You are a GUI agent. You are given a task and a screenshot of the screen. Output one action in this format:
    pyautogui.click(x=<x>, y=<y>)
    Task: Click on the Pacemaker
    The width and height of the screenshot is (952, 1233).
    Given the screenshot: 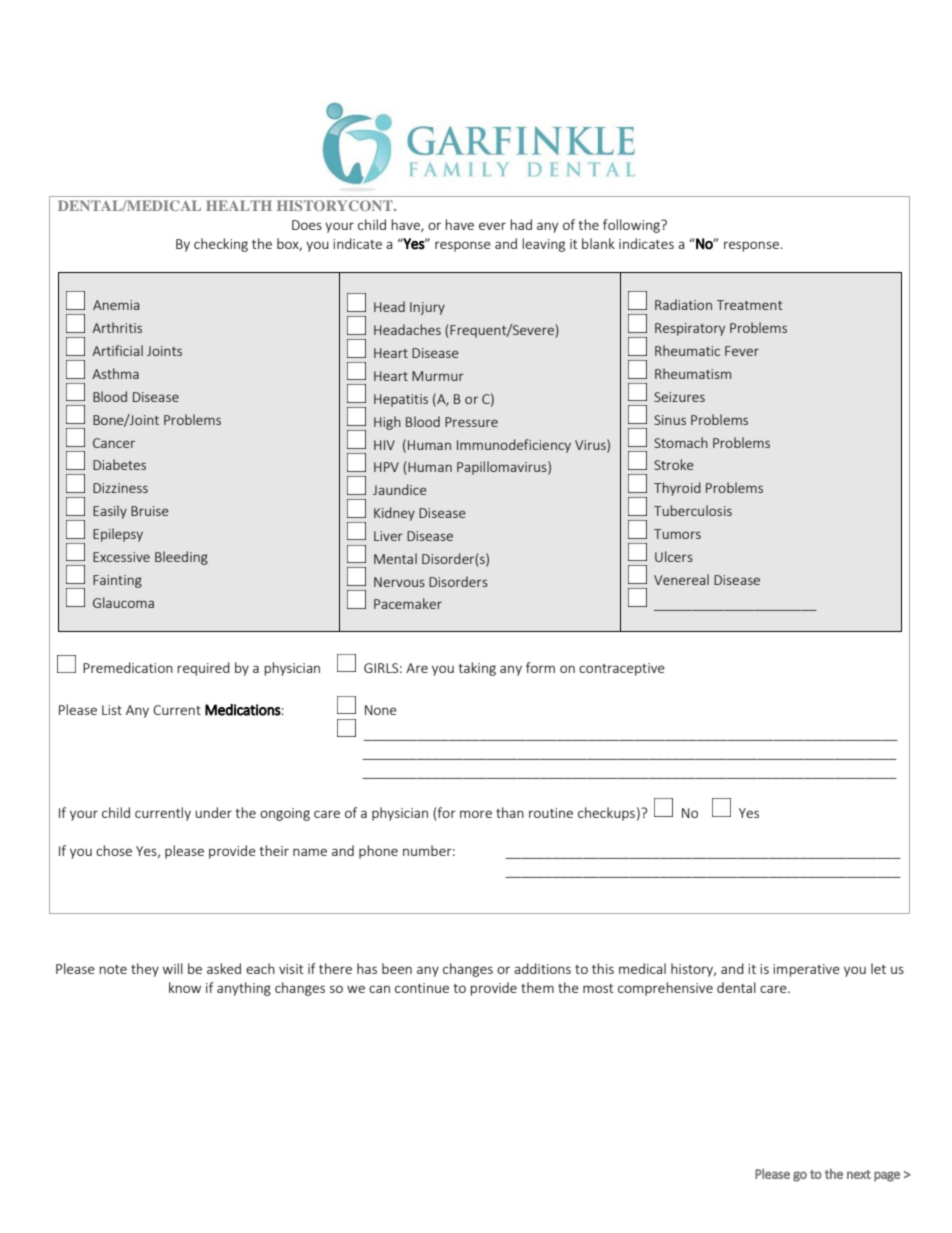 What is the action you would take?
    pyautogui.click(x=408, y=603)
